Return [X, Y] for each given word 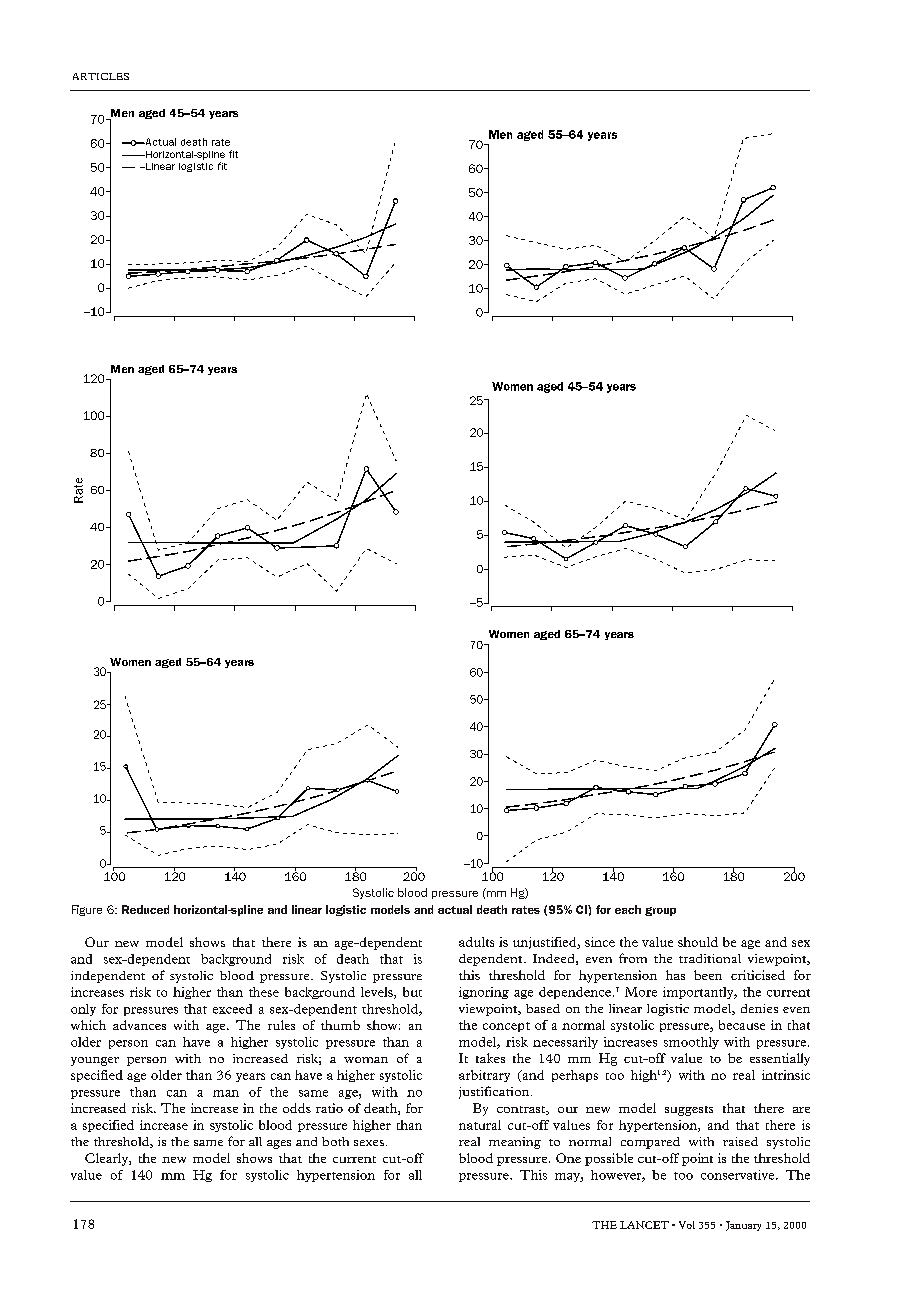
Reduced [145, 909]
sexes [369, 1143]
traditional [710, 958]
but [412, 992]
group [660, 911]
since [600, 942]
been [708, 975]
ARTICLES [101, 76]
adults [476, 942]
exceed [232, 1009]
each [628, 909]
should [698, 942]
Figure [87, 910]
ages [279, 1144]
